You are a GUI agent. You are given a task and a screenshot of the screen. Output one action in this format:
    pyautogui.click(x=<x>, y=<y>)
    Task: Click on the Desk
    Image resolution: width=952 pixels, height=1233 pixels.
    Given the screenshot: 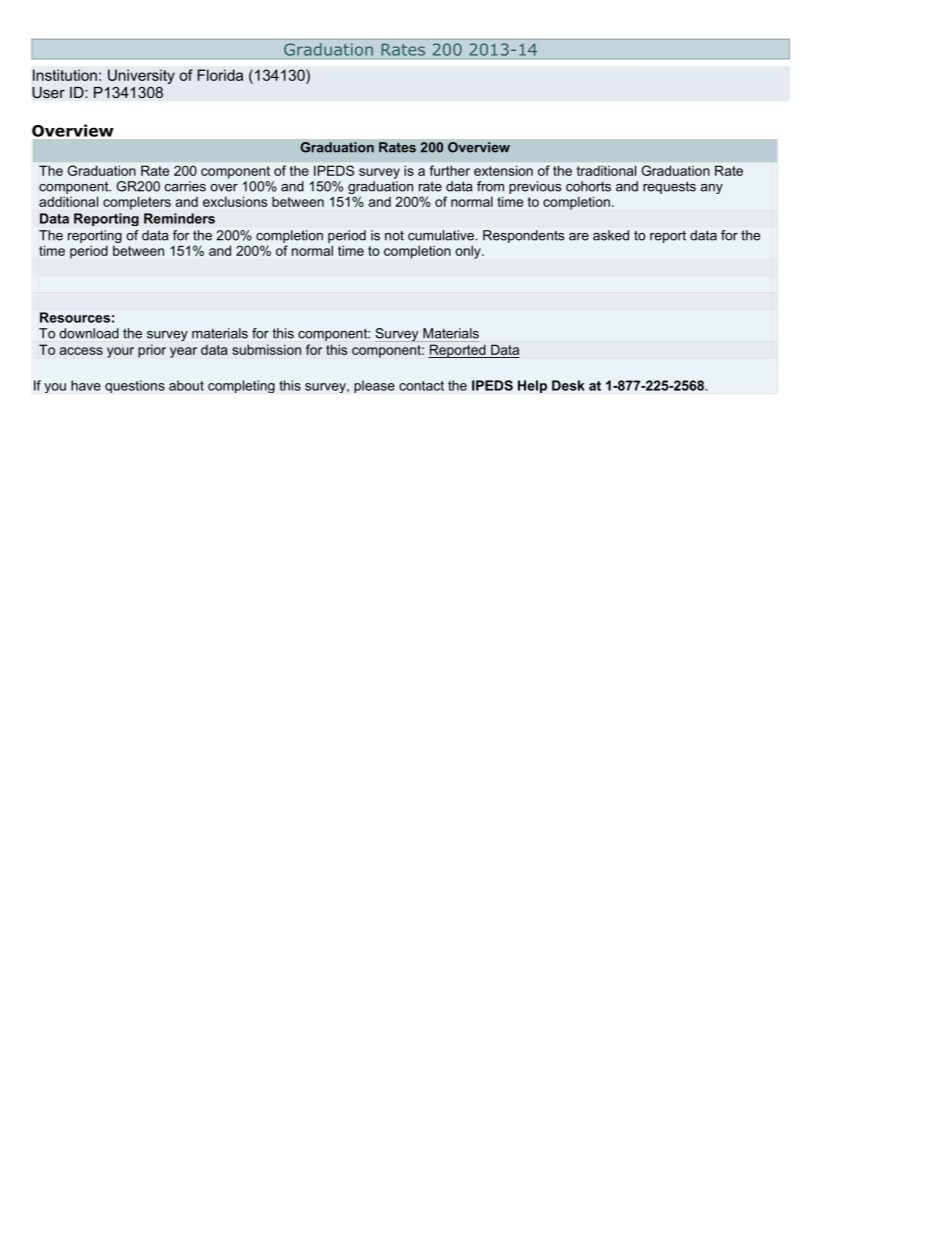 What is the action you would take?
    pyautogui.click(x=568, y=385)
